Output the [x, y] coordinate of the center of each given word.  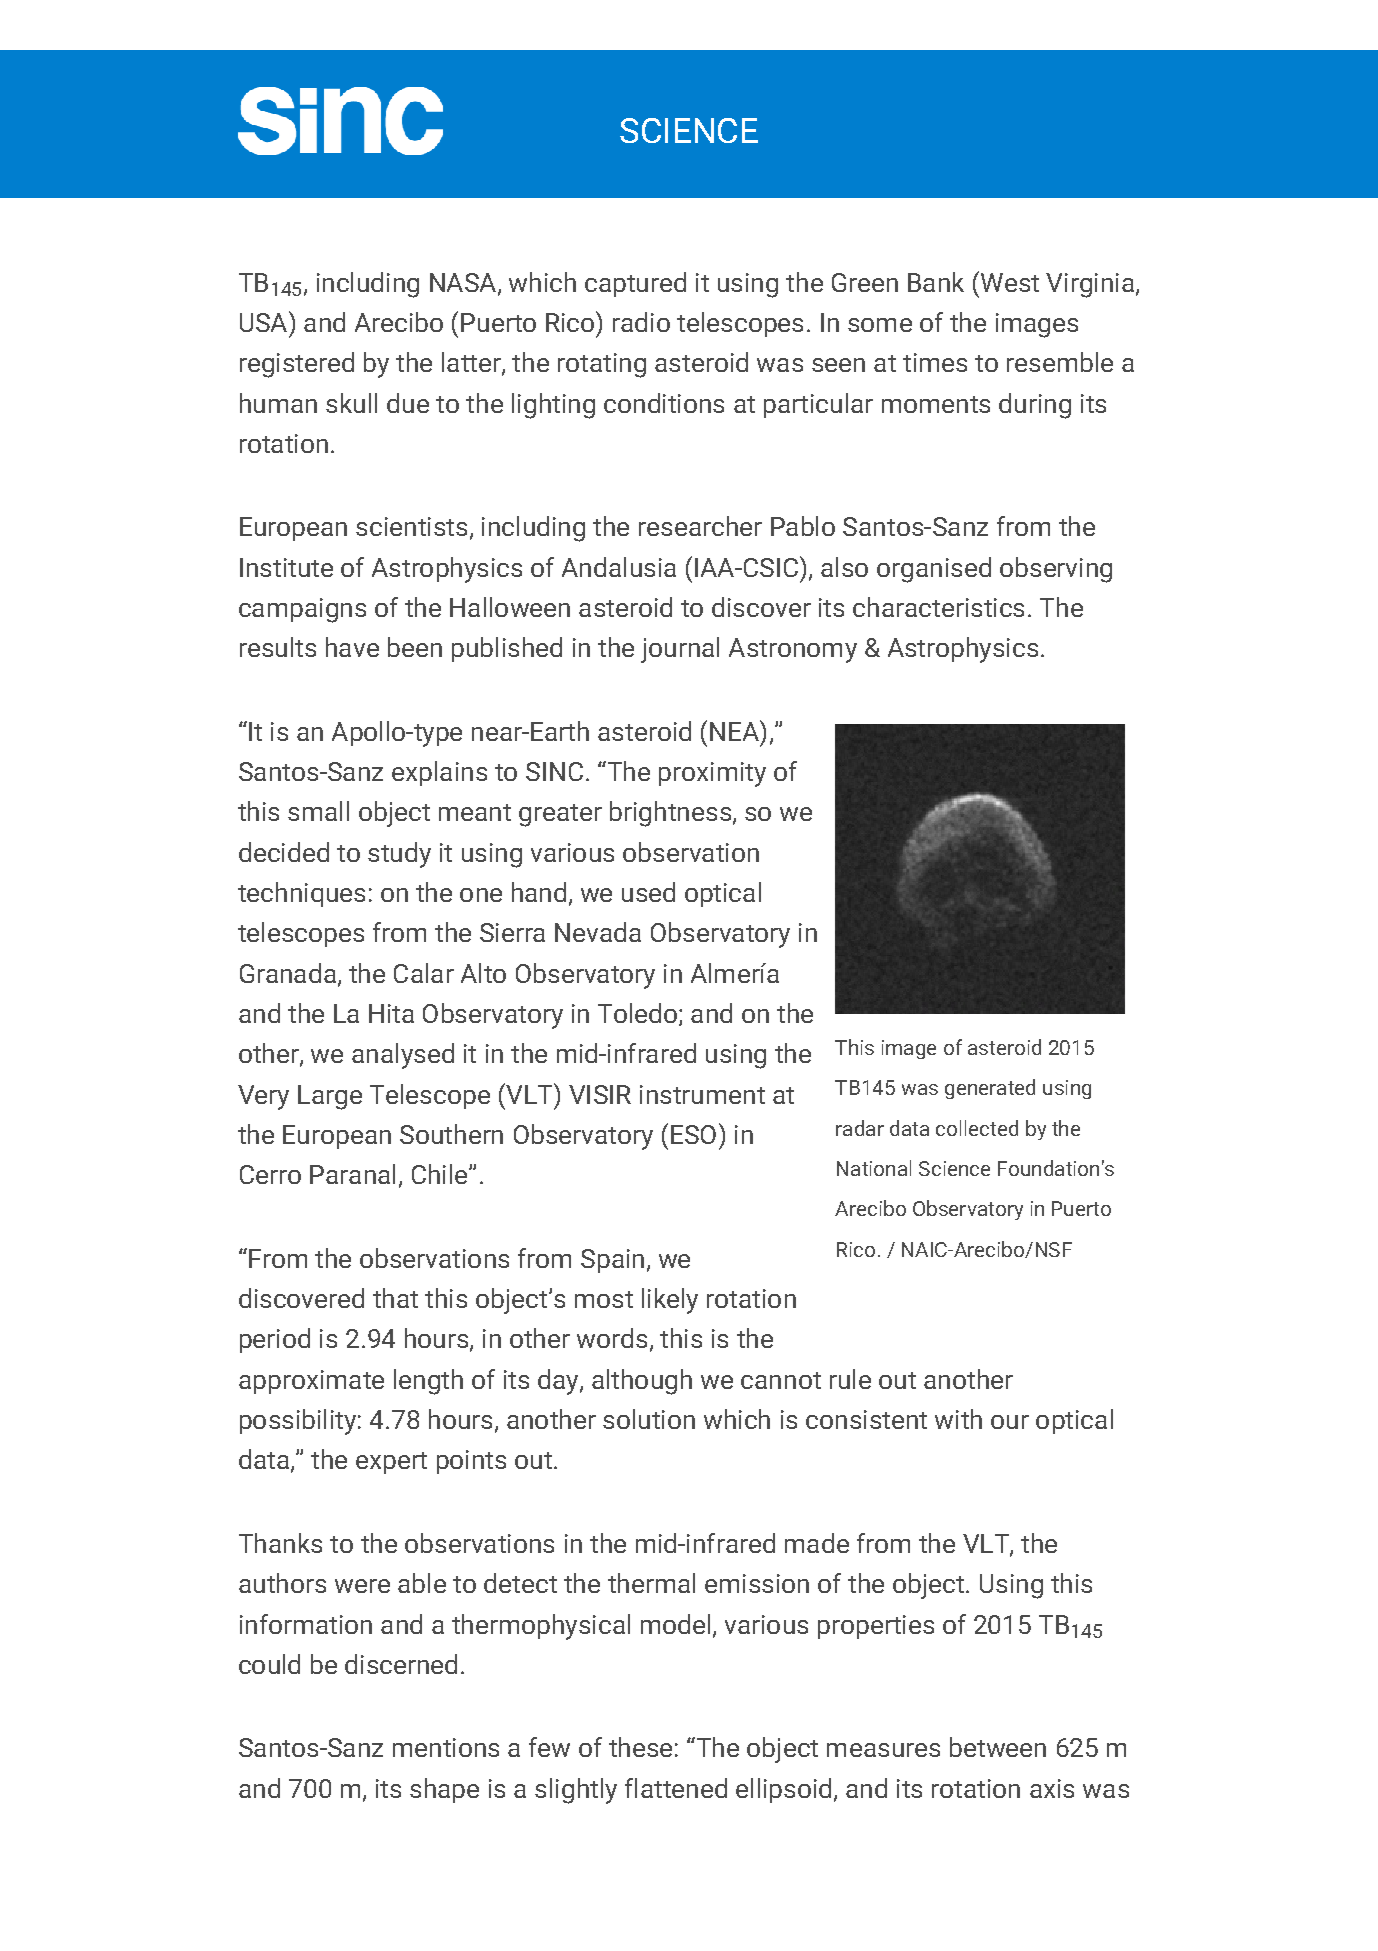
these [640, 1747]
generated [990, 1089]
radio [641, 322]
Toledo [639, 1014]
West [1010, 282]
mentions [446, 1747]
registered [297, 365]
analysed [403, 1056]
